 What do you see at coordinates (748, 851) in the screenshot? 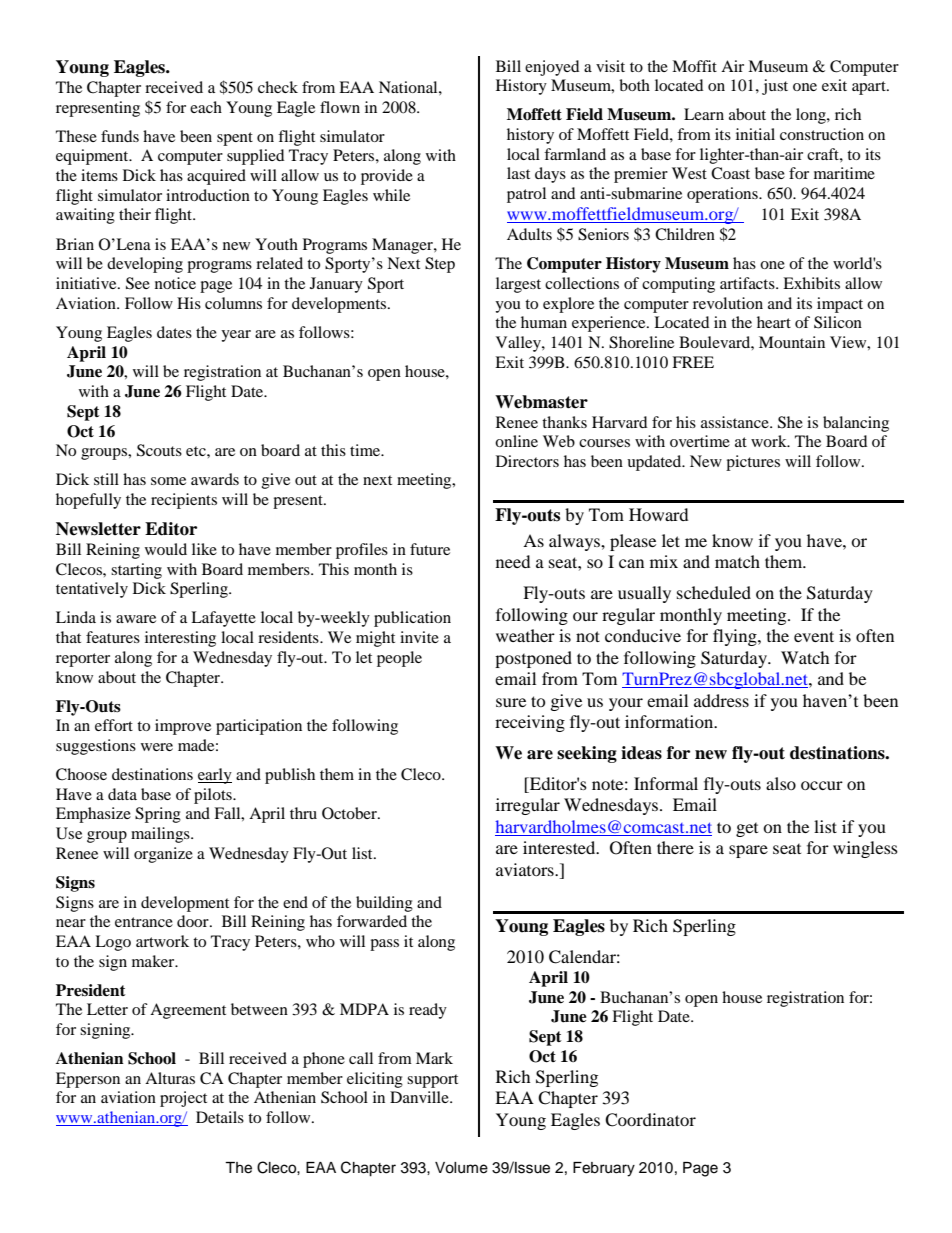
I see `spare` at bounding box center [748, 851].
